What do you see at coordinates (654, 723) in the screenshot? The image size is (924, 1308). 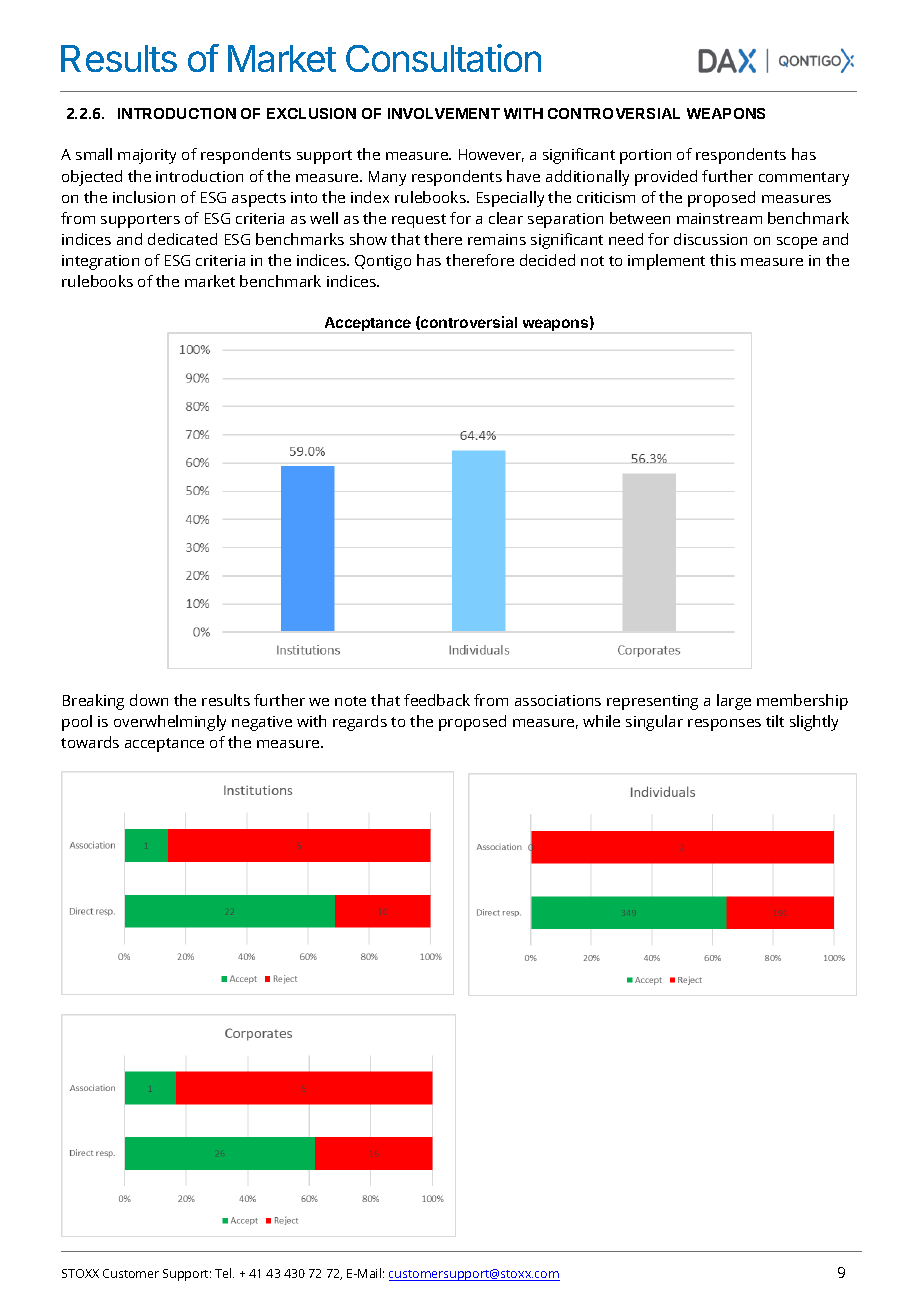 I see `singular` at bounding box center [654, 723].
